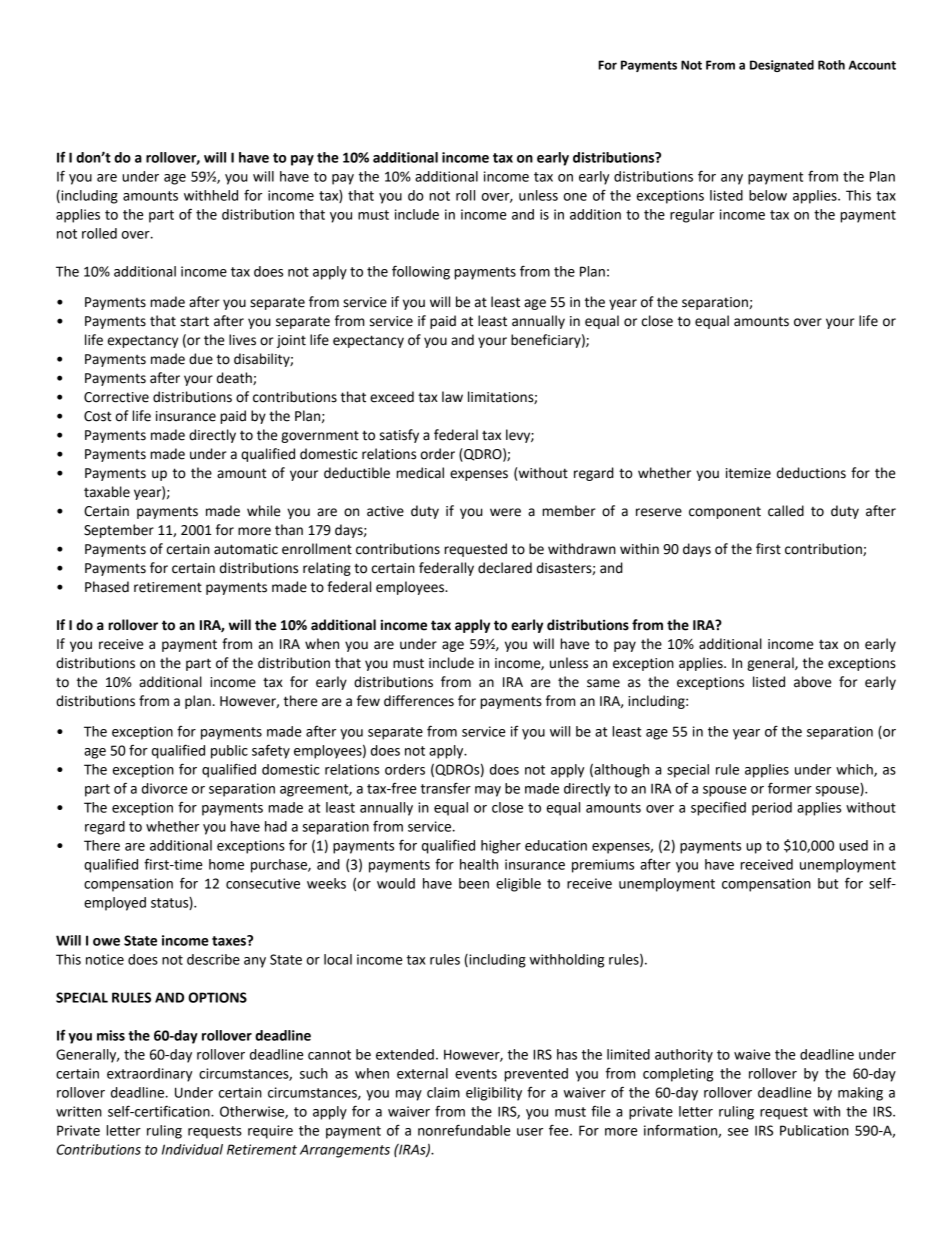 The image size is (952, 1233). What do you see at coordinates (194, 321) in the page?
I see `start` at bounding box center [194, 321].
